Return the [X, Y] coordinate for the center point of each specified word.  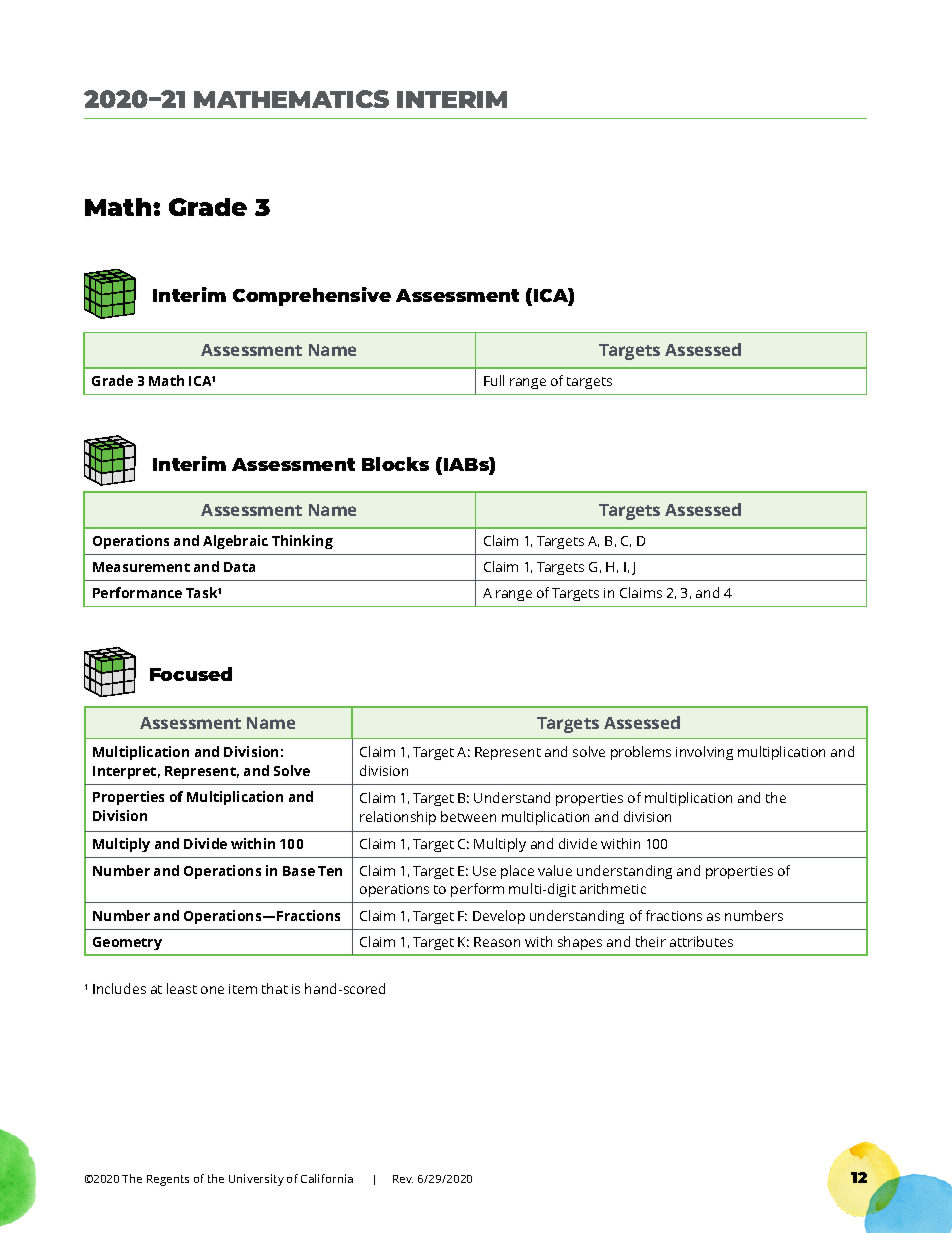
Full [494, 380]
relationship [398, 818]
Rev [403, 1179]
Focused [191, 674]
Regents [168, 1180]
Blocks [395, 464]
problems [641, 753]
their [651, 941]
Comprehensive [312, 296]
